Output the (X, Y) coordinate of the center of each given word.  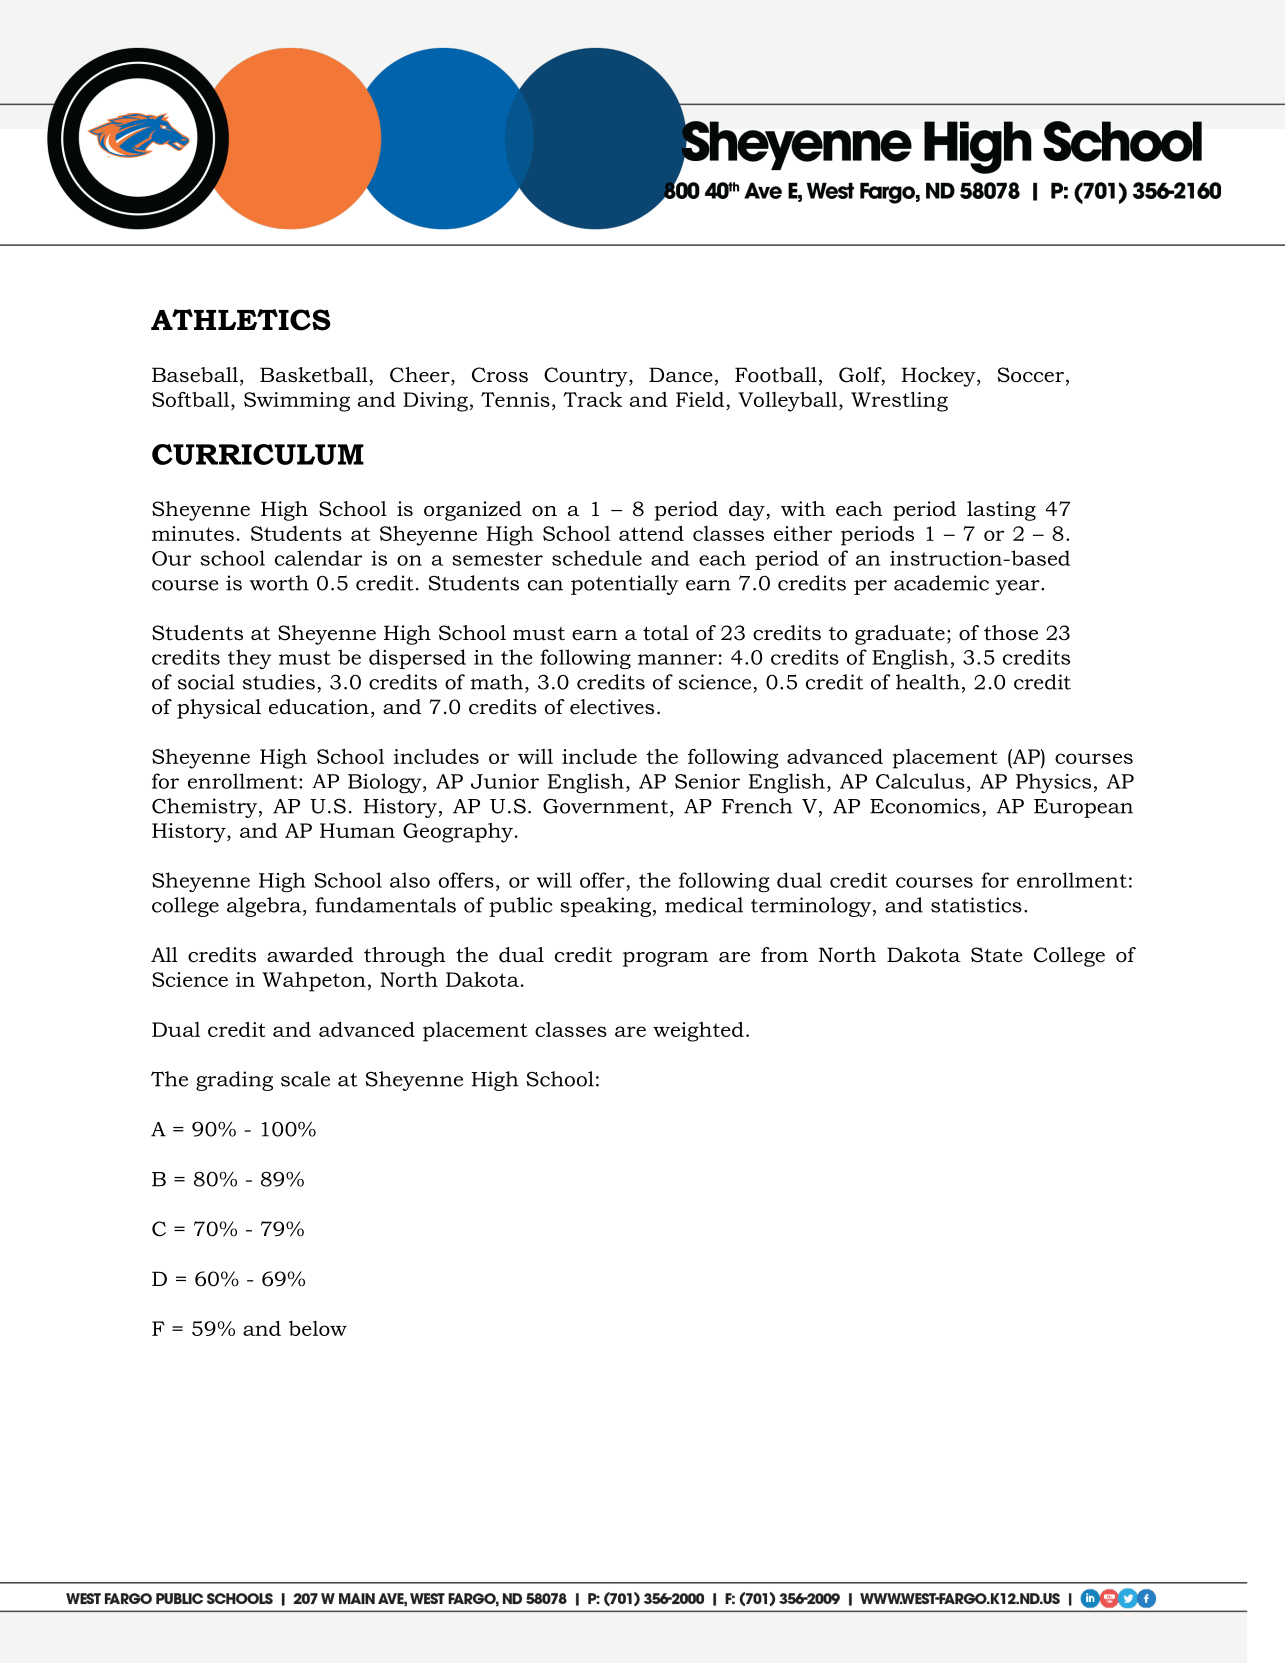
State (997, 955)
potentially (625, 585)
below (318, 1328)
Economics (925, 806)
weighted (698, 1032)
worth (279, 583)
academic (941, 583)
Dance (681, 375)
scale (305, 1079)
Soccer (1031, 375)
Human (357, 830)
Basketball (314, 375)
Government (605, 806)
